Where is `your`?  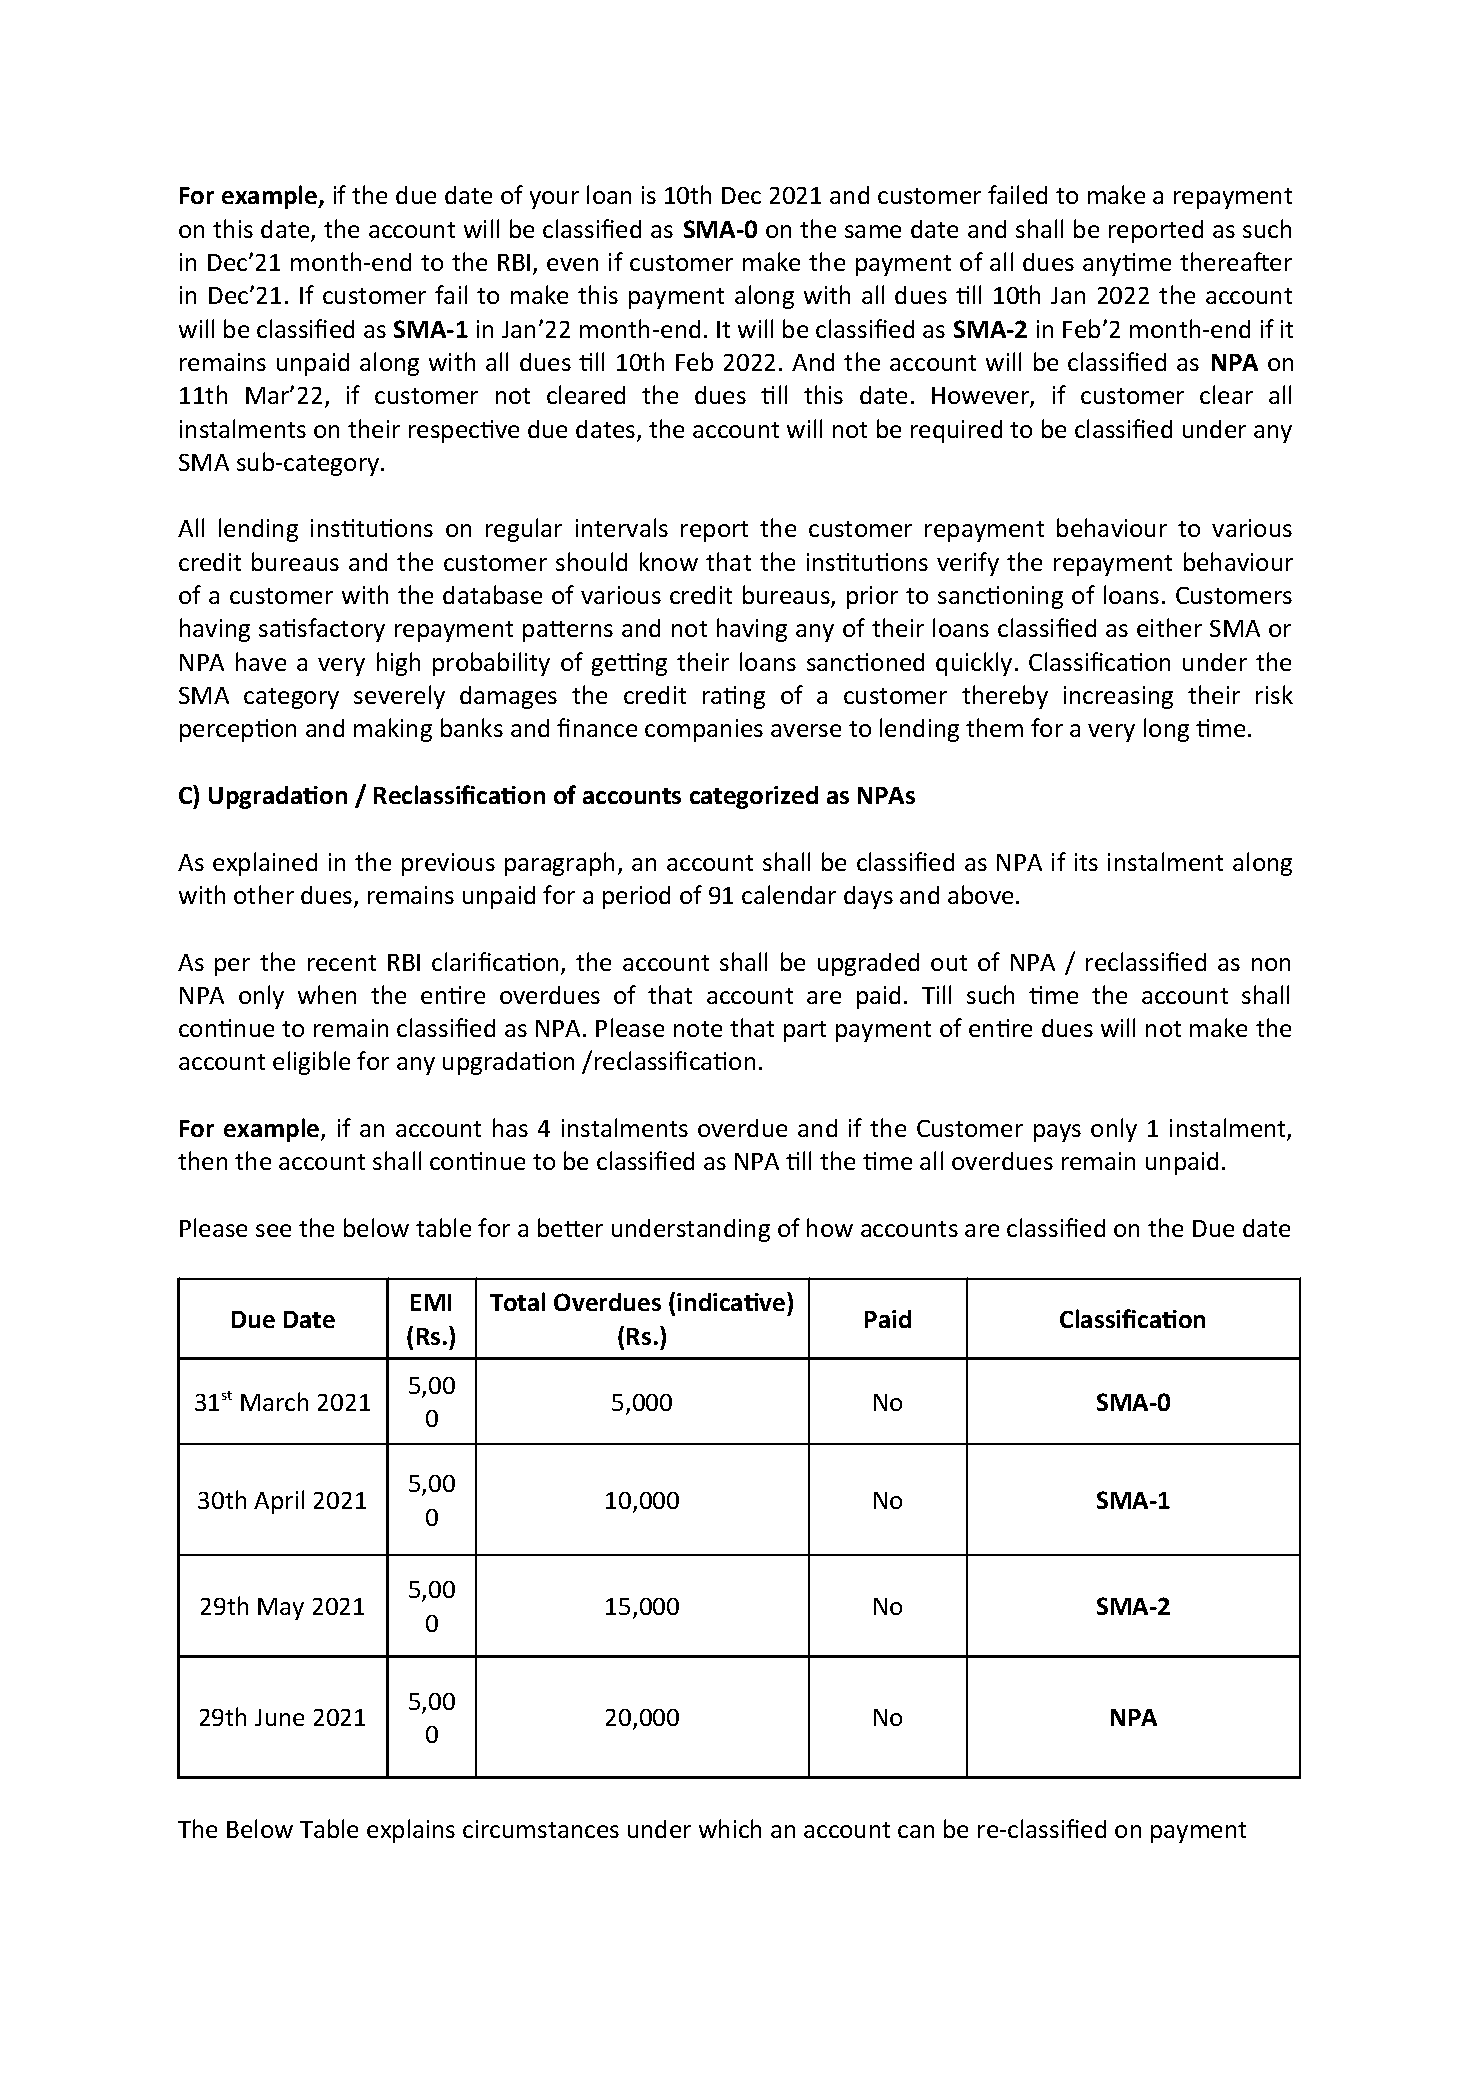 your is located at coordinates (554, 200).
